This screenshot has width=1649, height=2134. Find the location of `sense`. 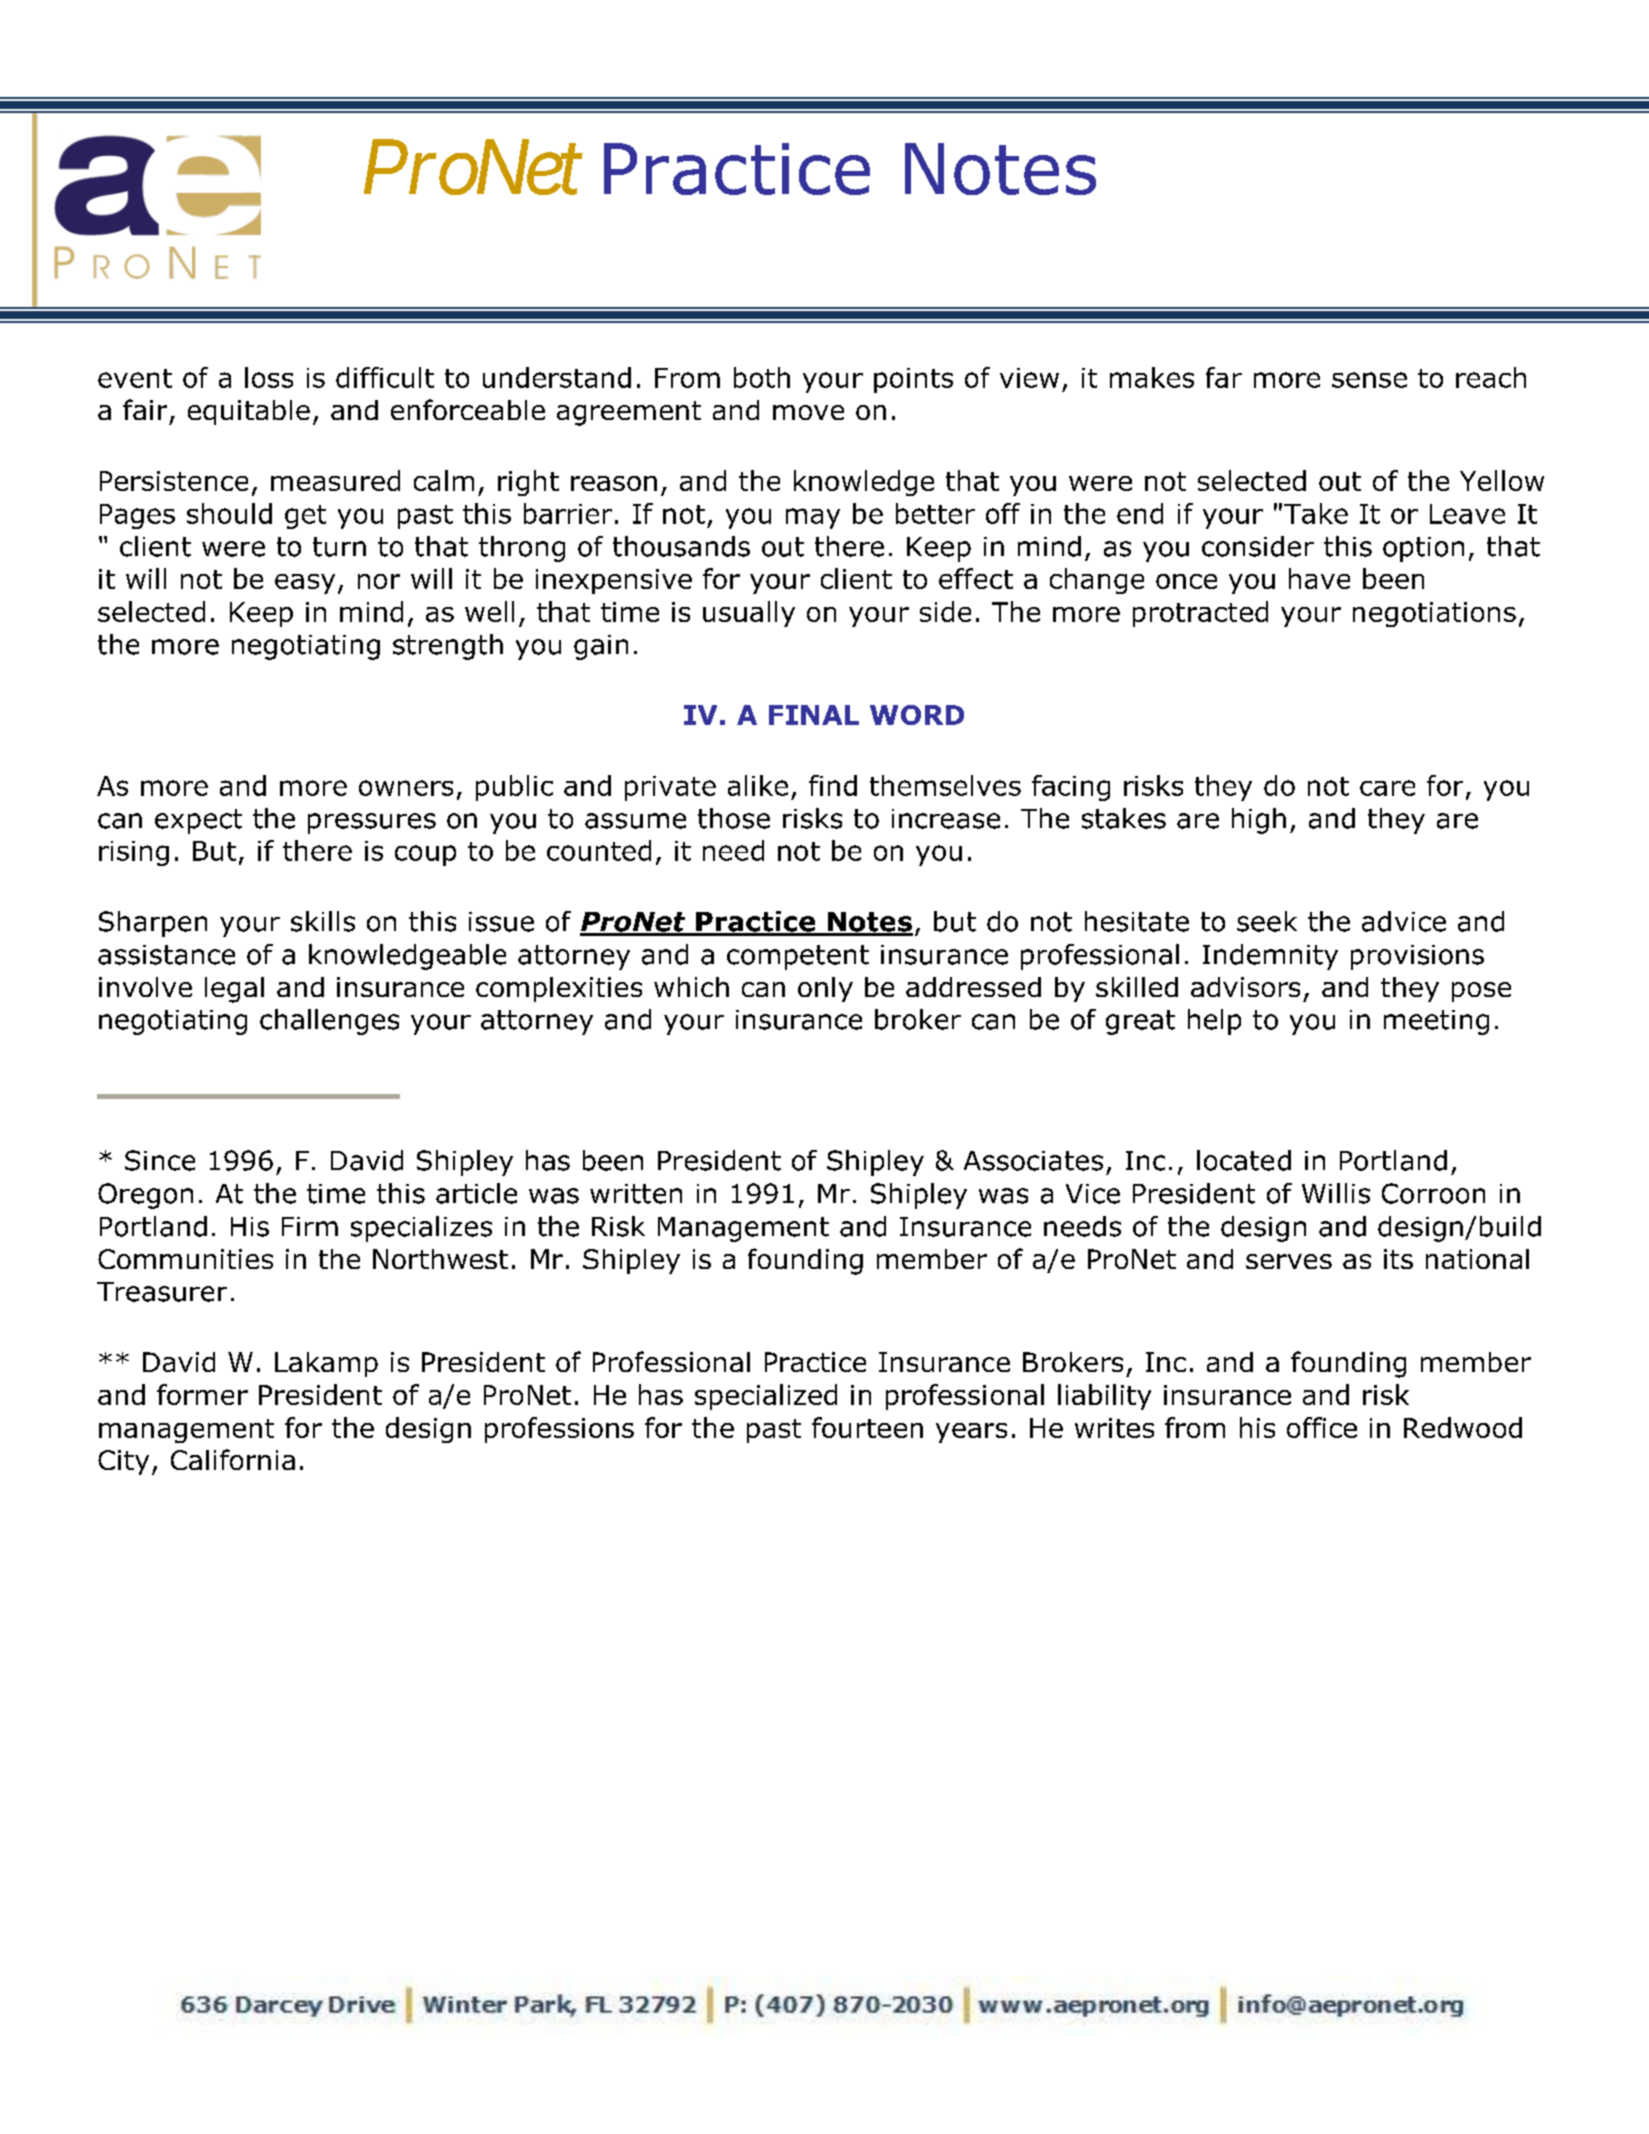

sense is located at coordinates (1369, 380).
